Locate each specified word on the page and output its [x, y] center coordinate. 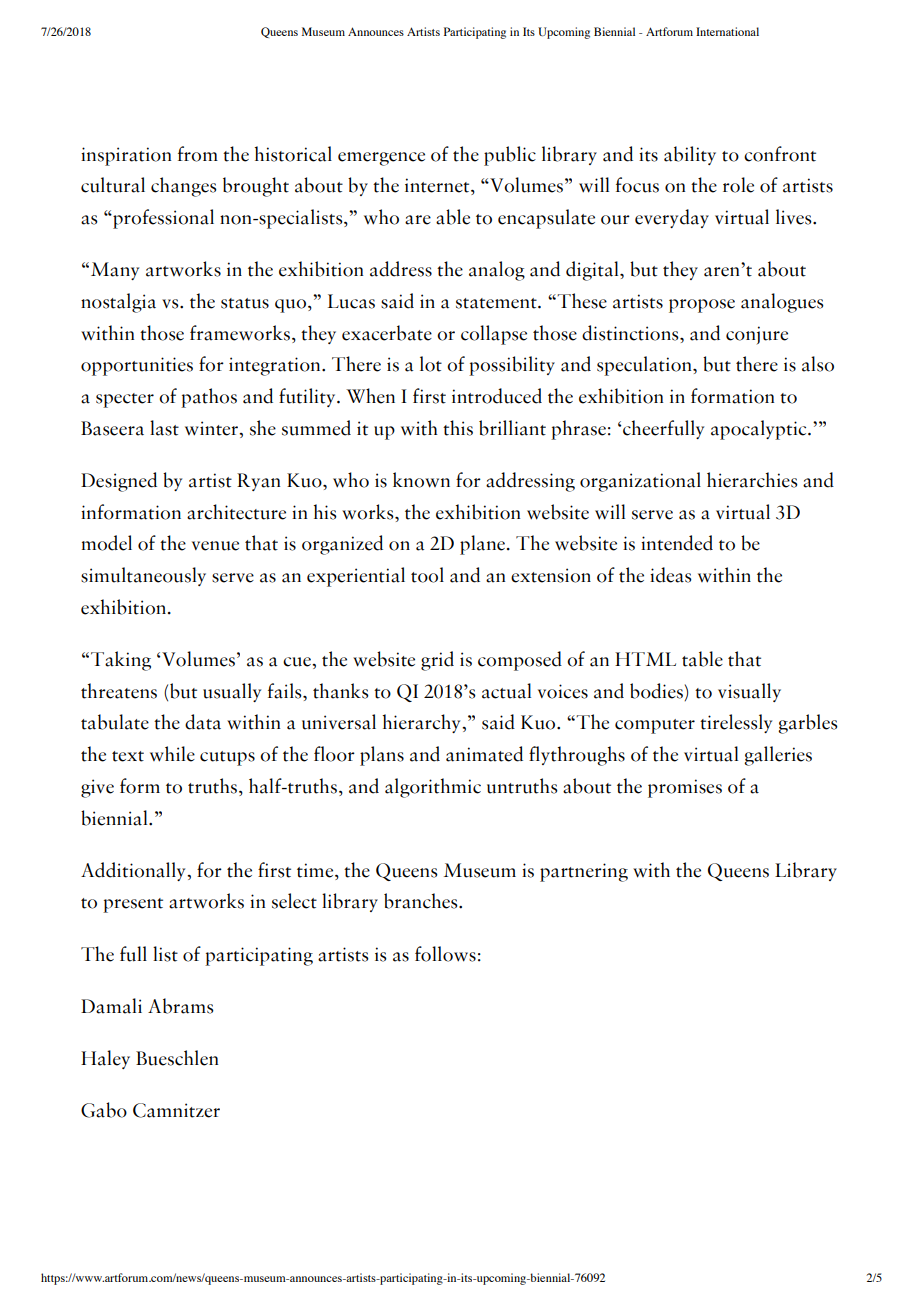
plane [484, 545]
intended [677, 543]
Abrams [181, 1006]
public [510, 156]
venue [215, 546]
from [198, 154]
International [727, 31]
